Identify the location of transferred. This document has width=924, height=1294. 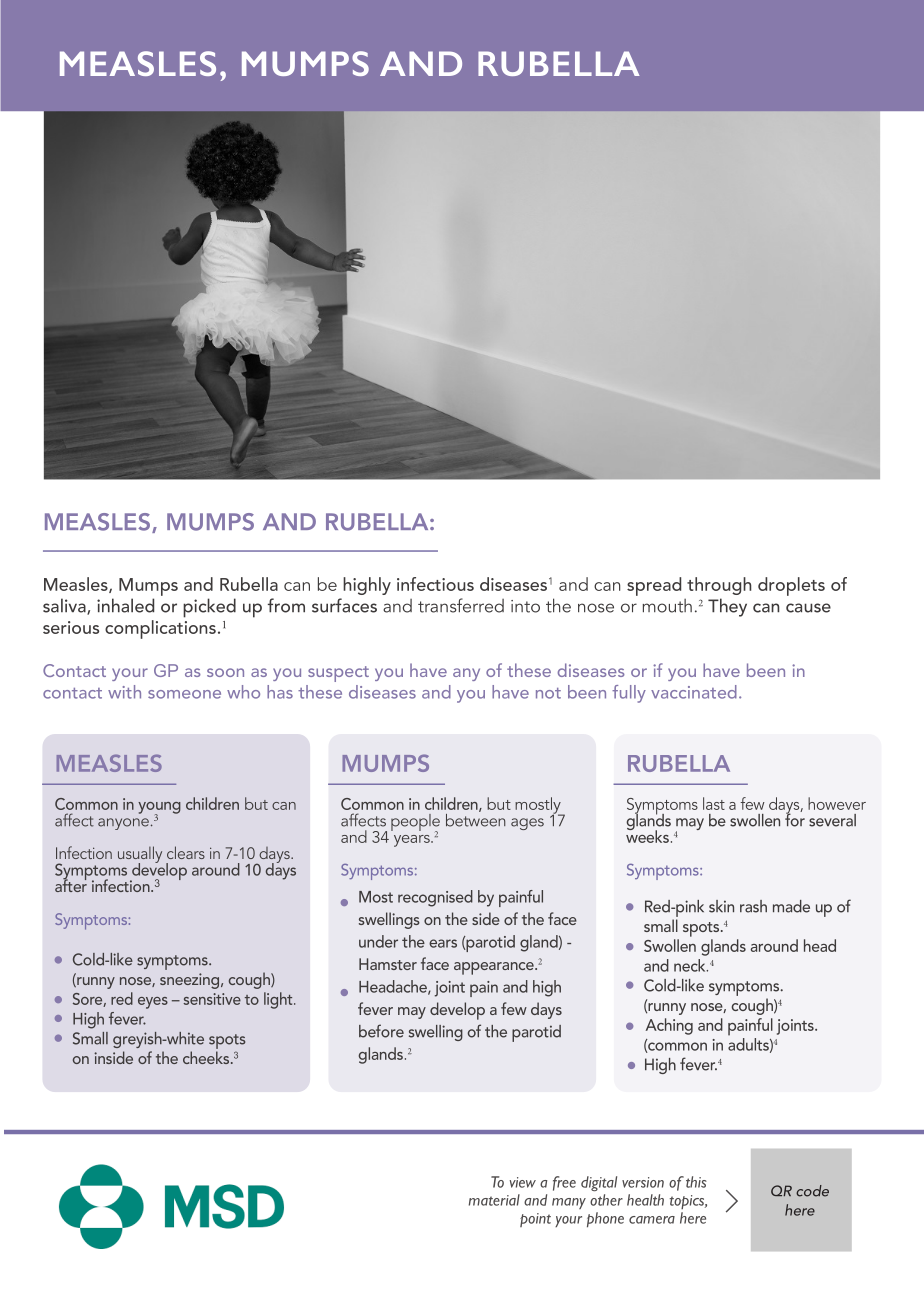
(461, 605).
